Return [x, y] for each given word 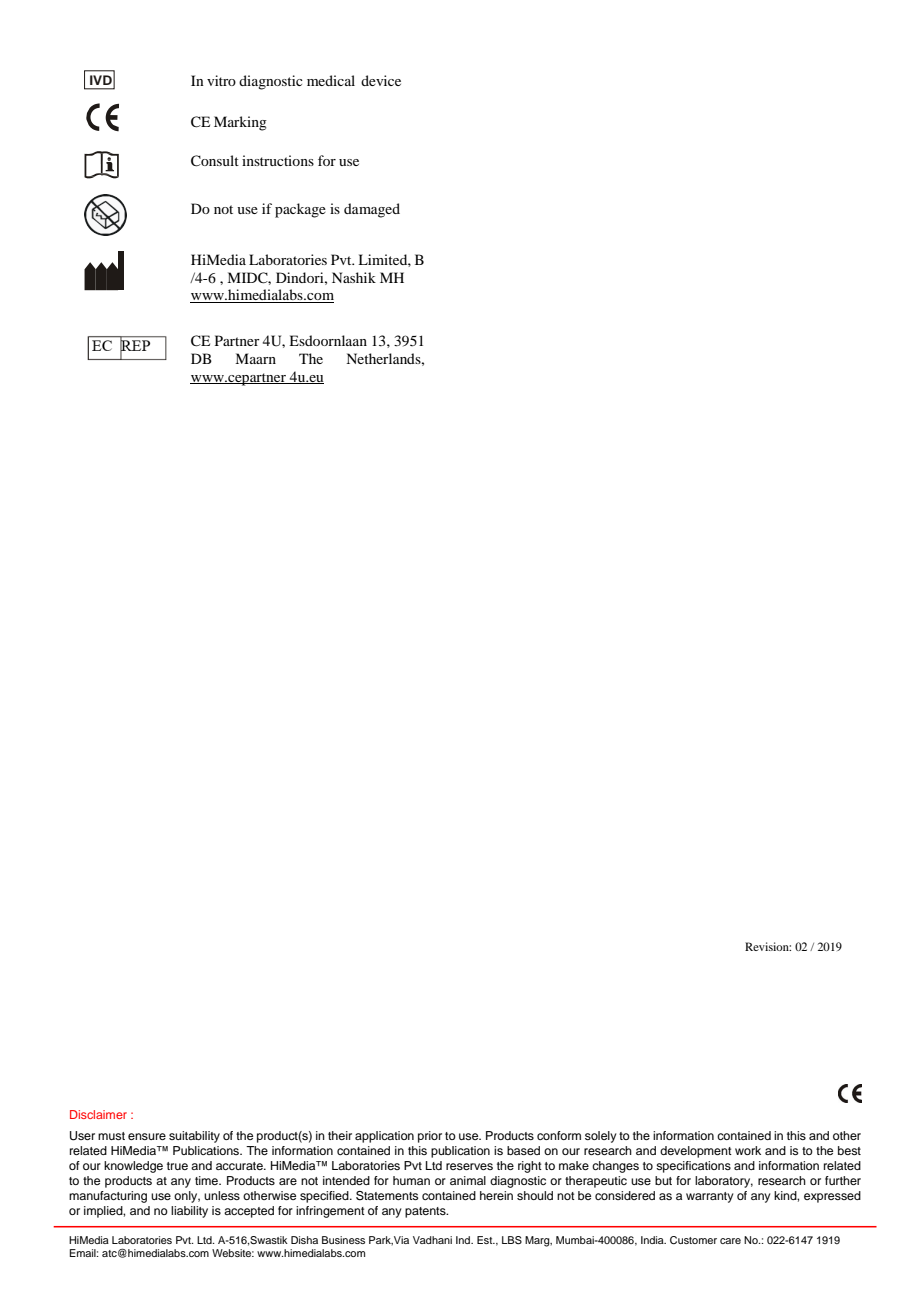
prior [430, 1137]
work [748, 1150]
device [381, 80]
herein [496, 1195]
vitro [221, 80]
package [300, 210]
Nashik [354, 277]
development [696, 1152]
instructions [278, 160]
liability [189, 1212]
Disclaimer [98, 1114]
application [384, 1137]
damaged [372, 210]
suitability [194, 1137]
